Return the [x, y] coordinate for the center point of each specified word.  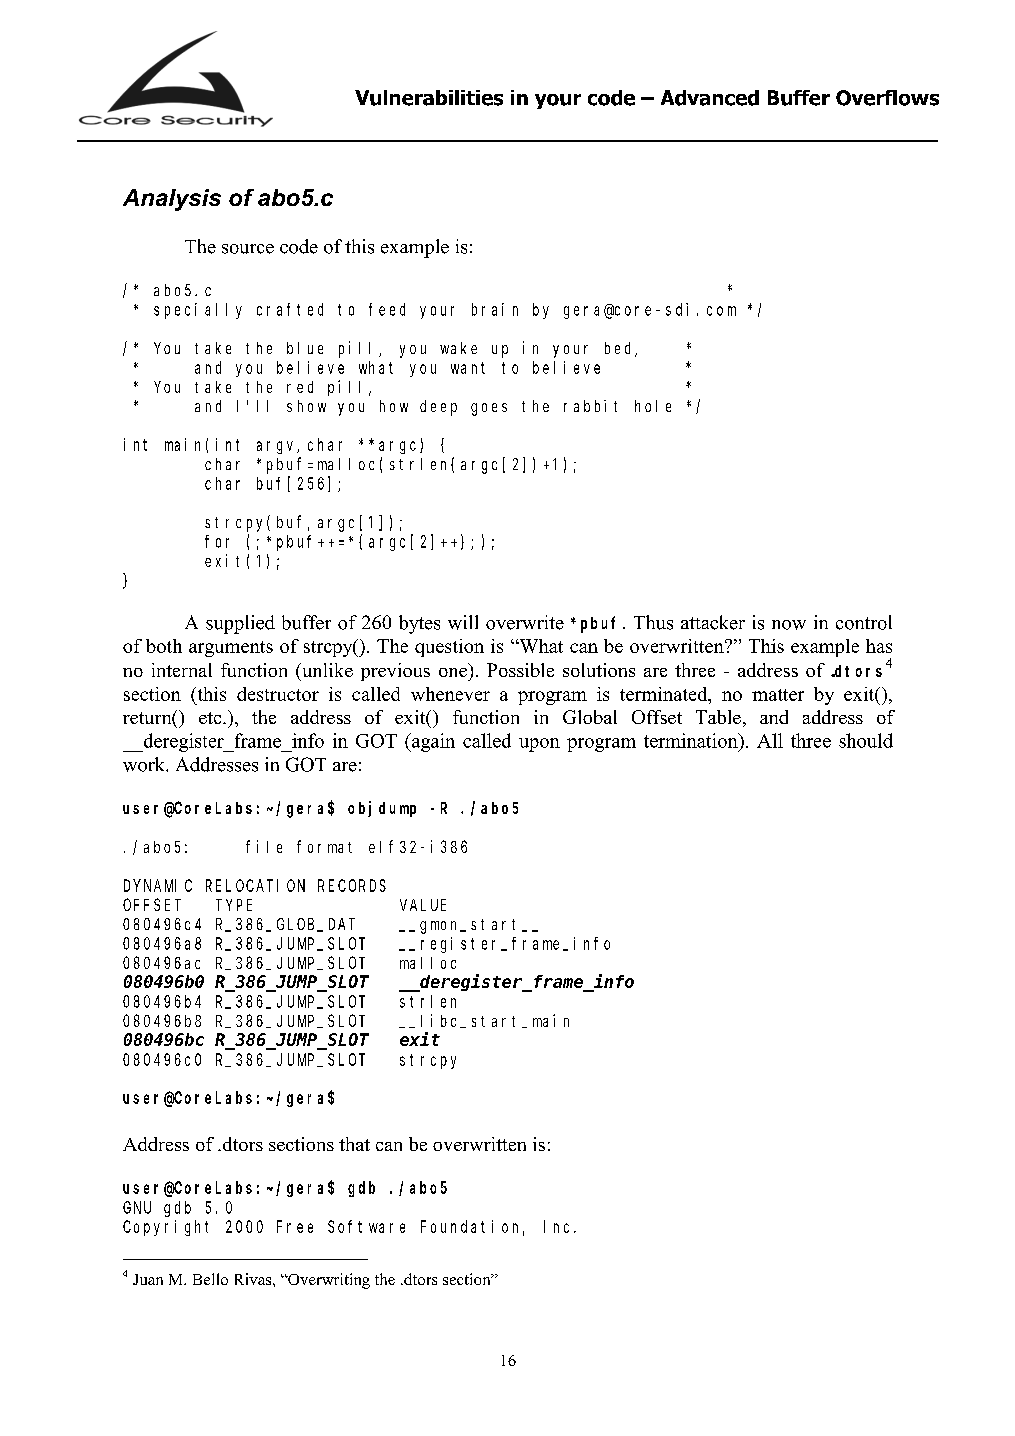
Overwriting [328, 1281]
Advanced [710, 98]
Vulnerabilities [429, 98]
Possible [520, 670]
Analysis [172, 200]
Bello [210, 1279]
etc [211, 718]
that [354, 1144]
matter [778, 695]
